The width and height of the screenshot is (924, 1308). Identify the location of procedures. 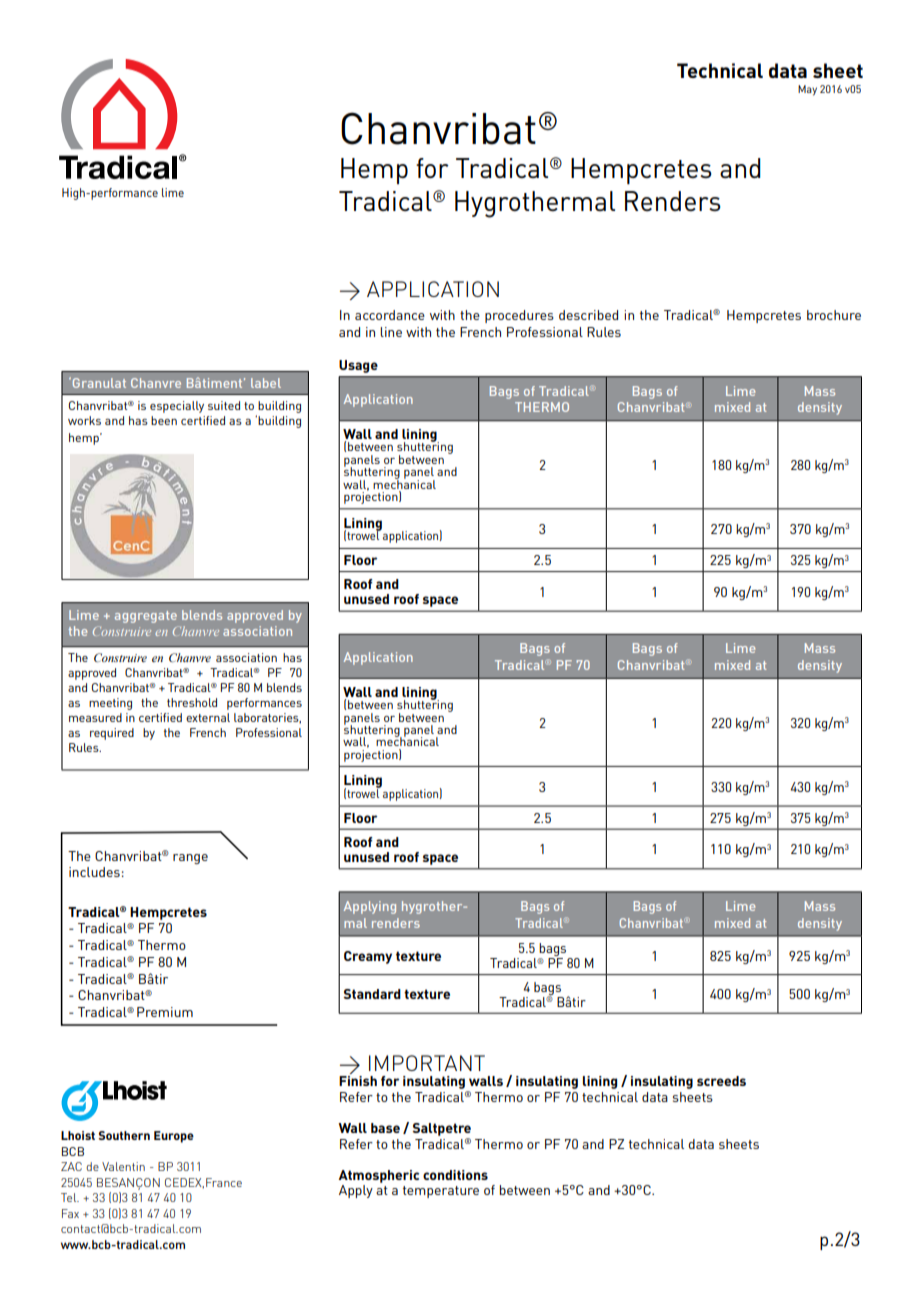
(519, 316).
